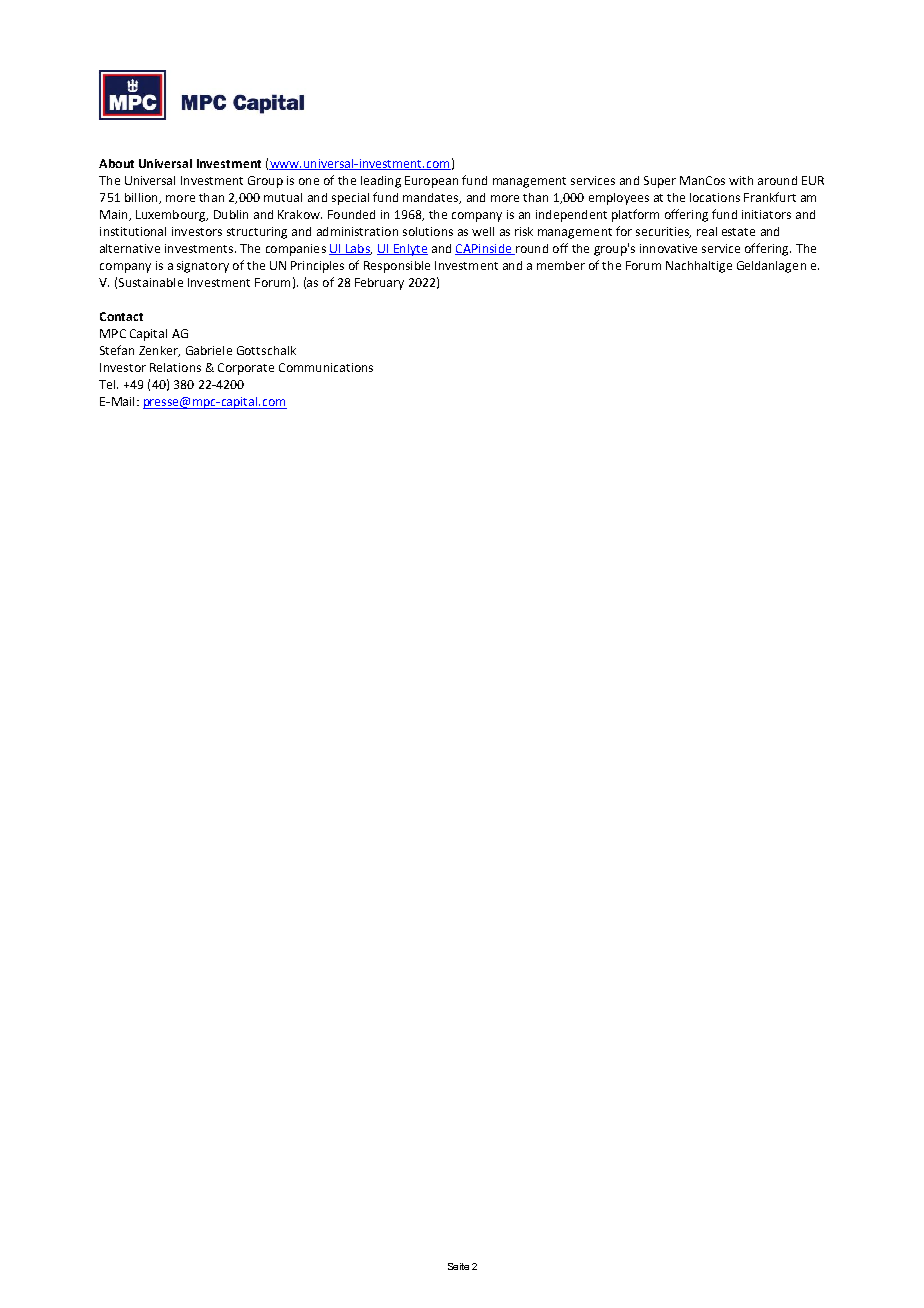  What do you see at coordinates (326, 367) in the image?
I see `Communications` at bounding box center [326, 367].
